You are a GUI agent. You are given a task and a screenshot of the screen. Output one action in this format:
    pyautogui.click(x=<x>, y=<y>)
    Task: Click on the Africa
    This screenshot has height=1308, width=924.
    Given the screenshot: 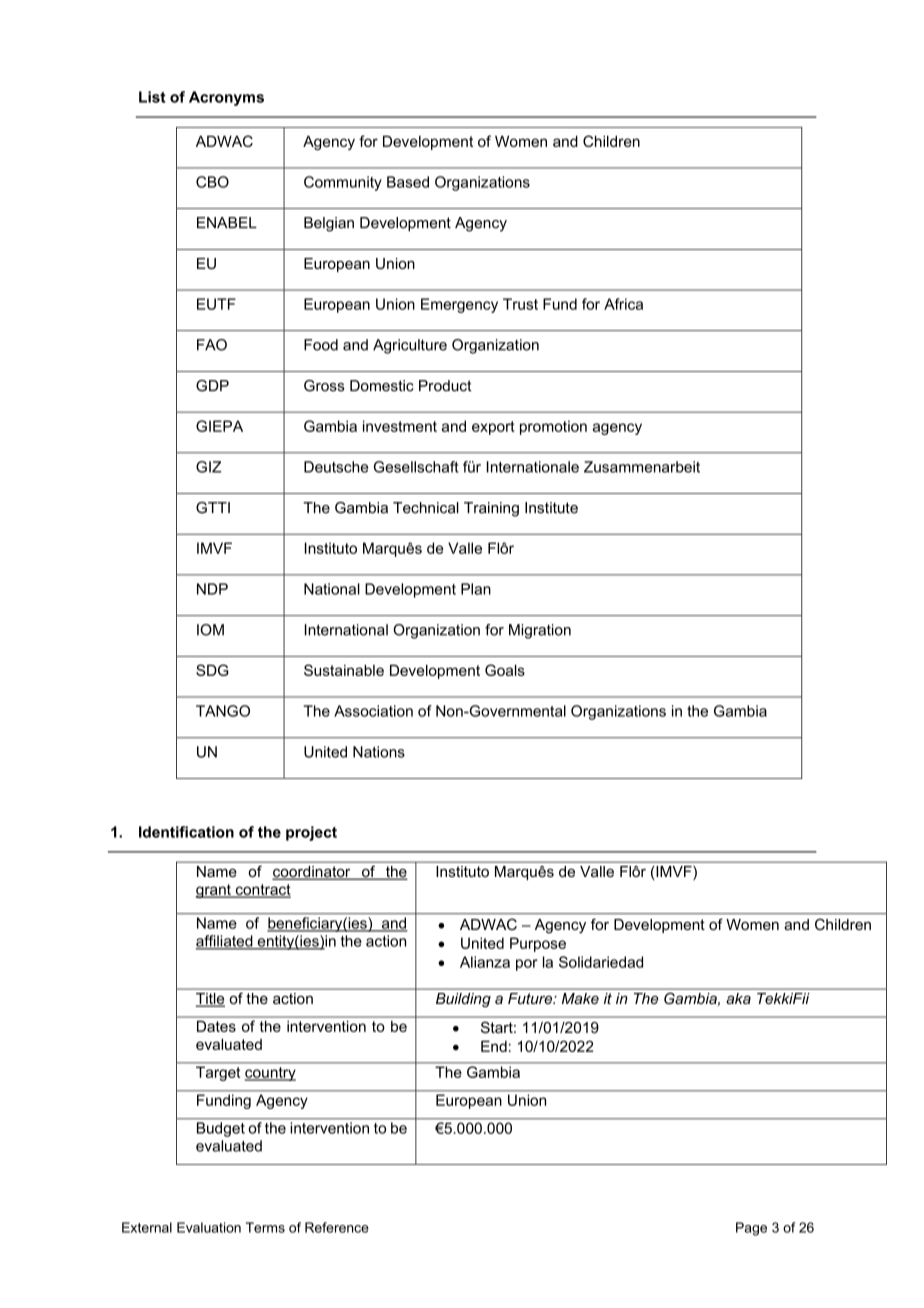 What is the action you would take?
    pyautogui.click(x=623, y=304)
